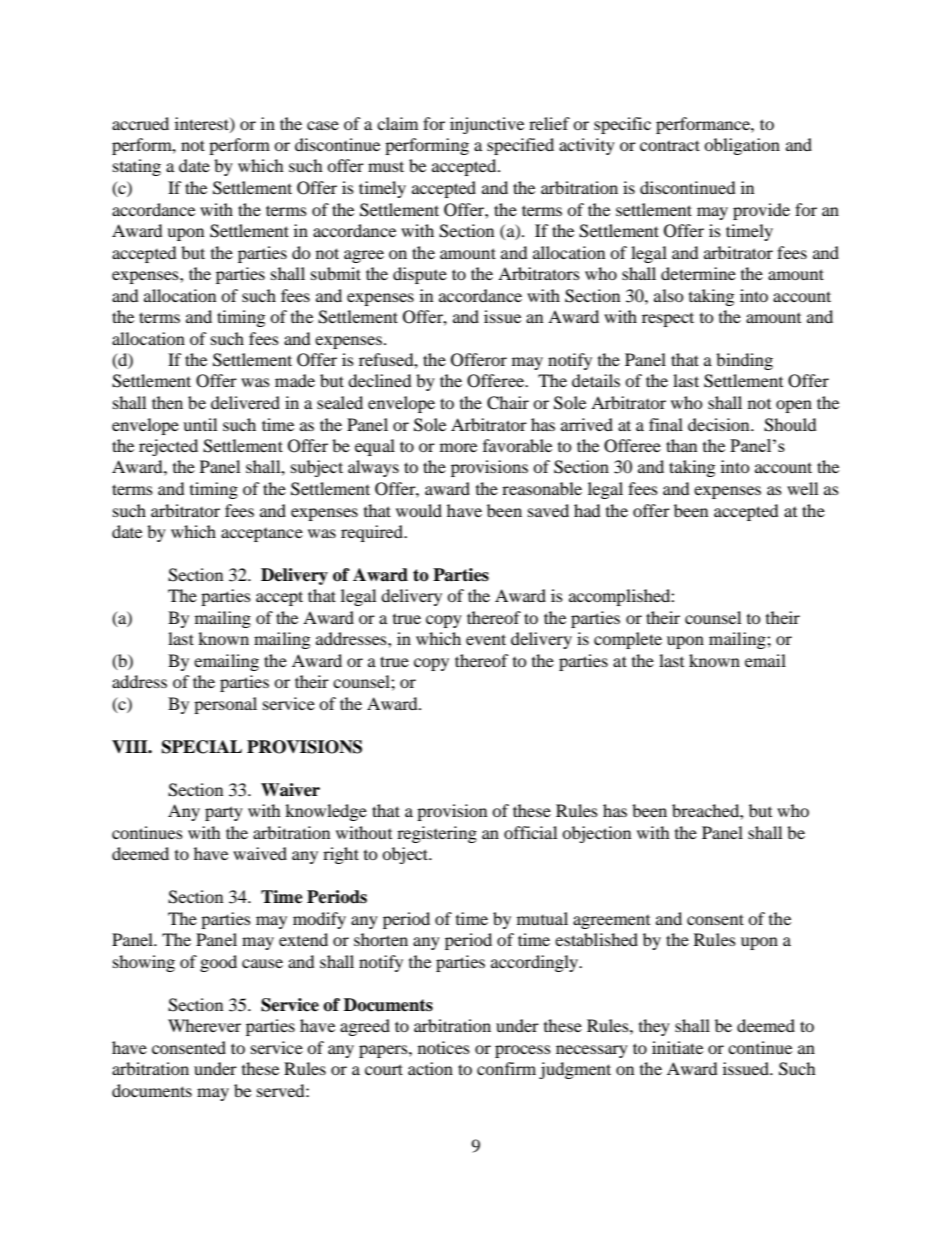  What do you see at coordinates (224, 813) in the image?
I see `party` at bounding box center [224, 813].
